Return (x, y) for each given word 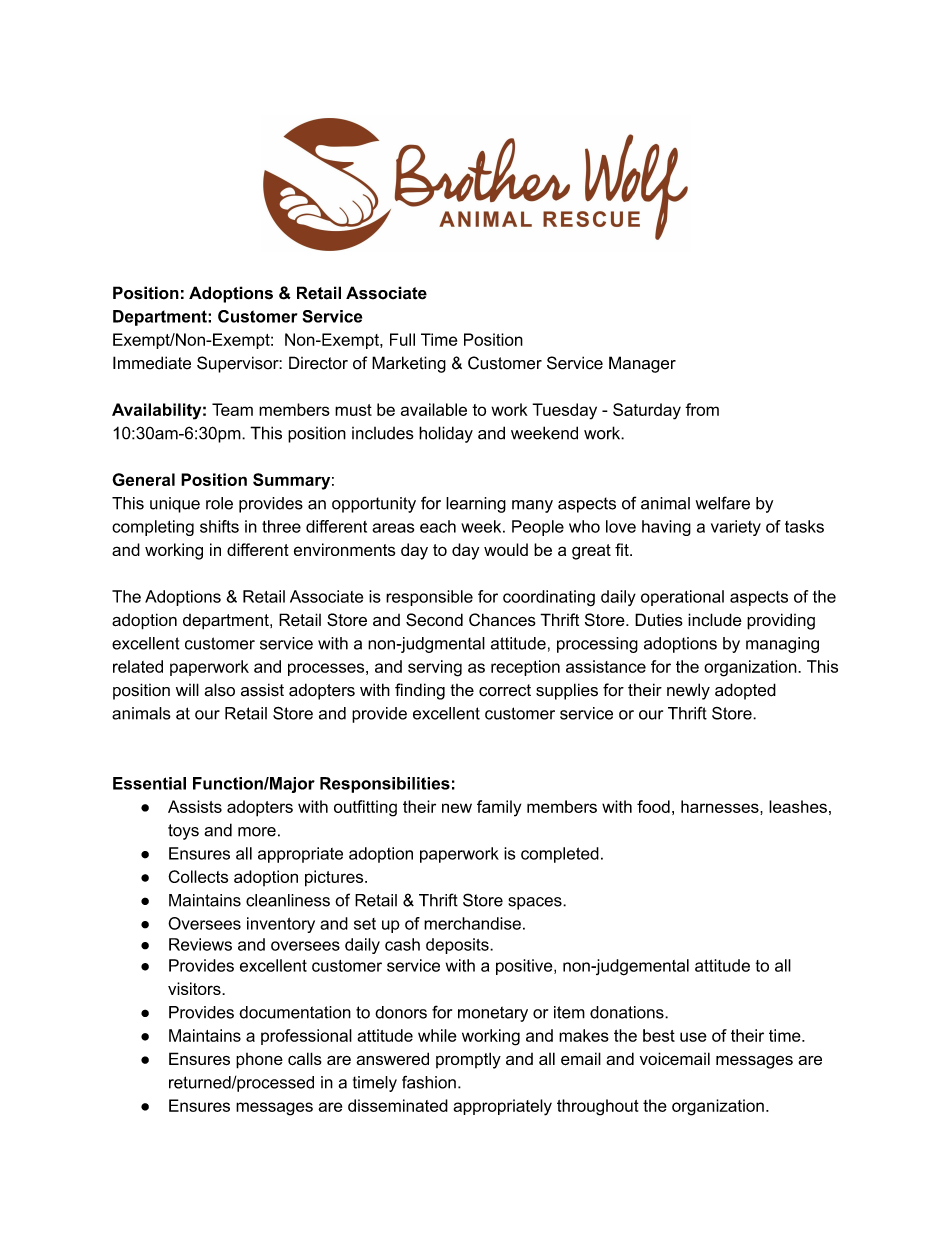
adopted (745, 691)
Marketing (409, 364)
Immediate (152, 363)
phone (259, 1061)
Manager (642, 364)
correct (505, 690)
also (219, 690)
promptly (468, 1060)
